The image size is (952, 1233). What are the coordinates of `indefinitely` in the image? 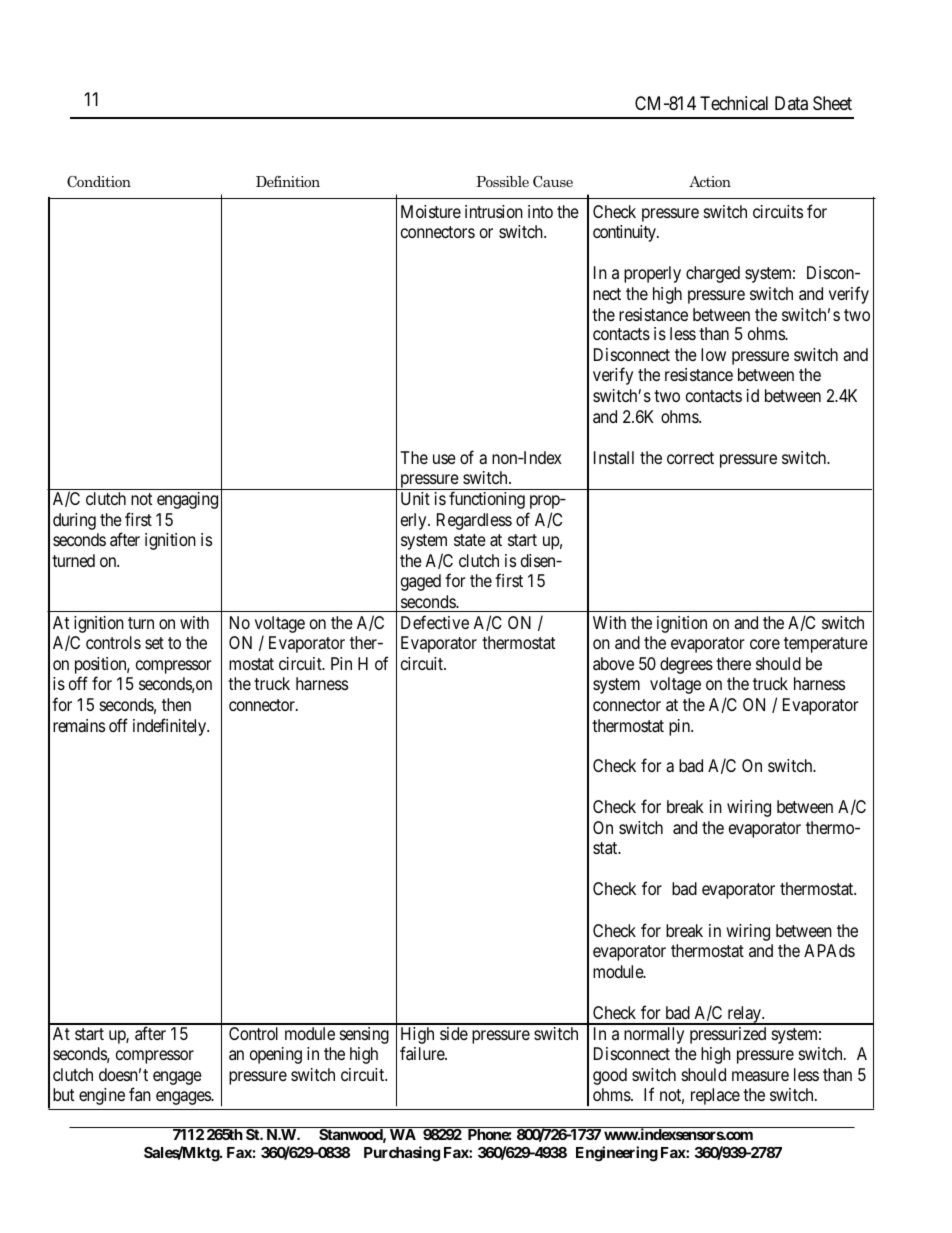 It's located at (171, 727).
